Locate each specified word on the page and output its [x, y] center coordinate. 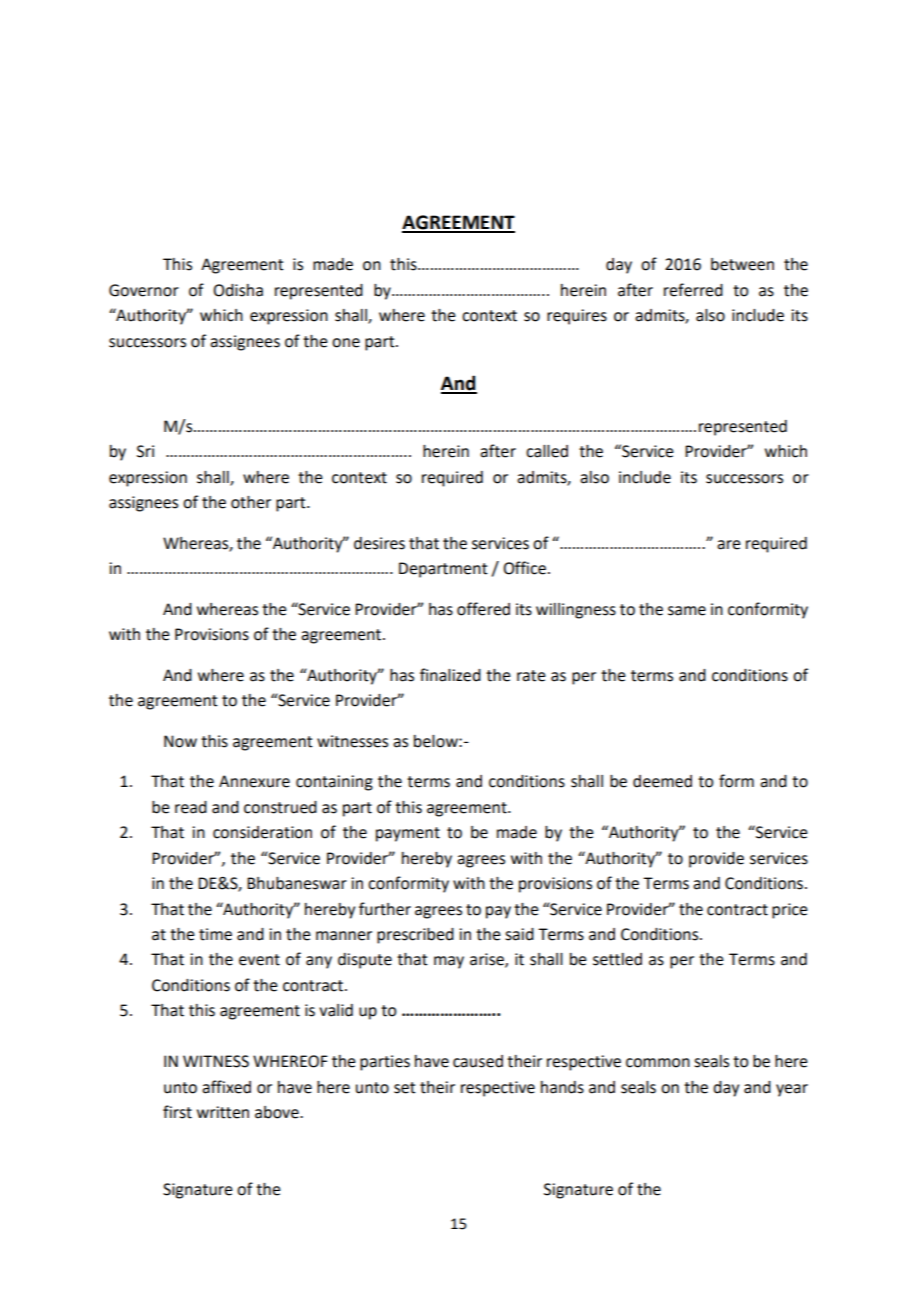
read [191, 807]
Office [524, 568]
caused [478, 1061]
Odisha [238, 290]
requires [577, 317]
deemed [662, 781]
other [251, 502]
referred [693, 290]
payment [408, 834]
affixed [226, 1087]
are [729, 545]
